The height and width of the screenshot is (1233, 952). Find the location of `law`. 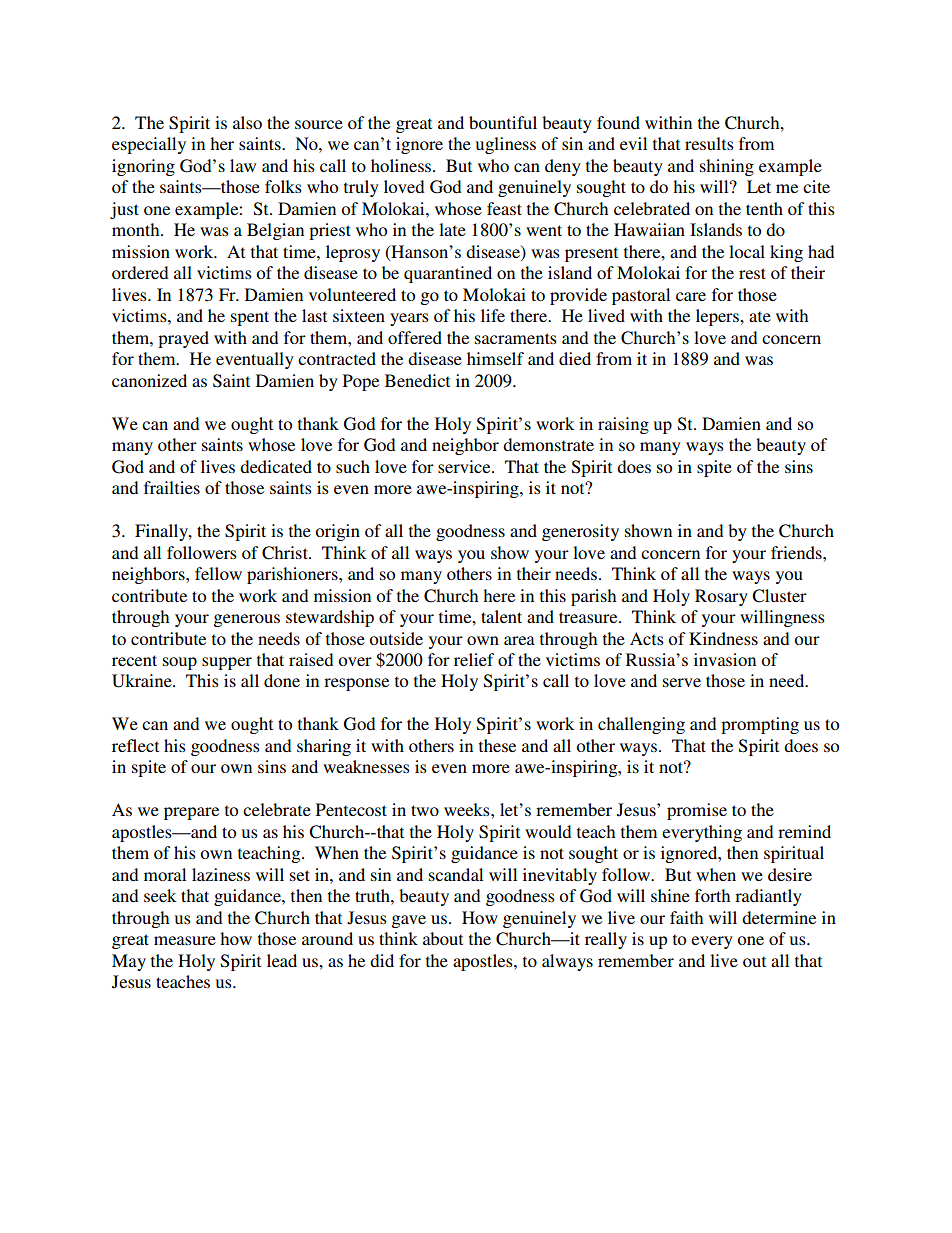

law is located at coordinates (243, 165).
